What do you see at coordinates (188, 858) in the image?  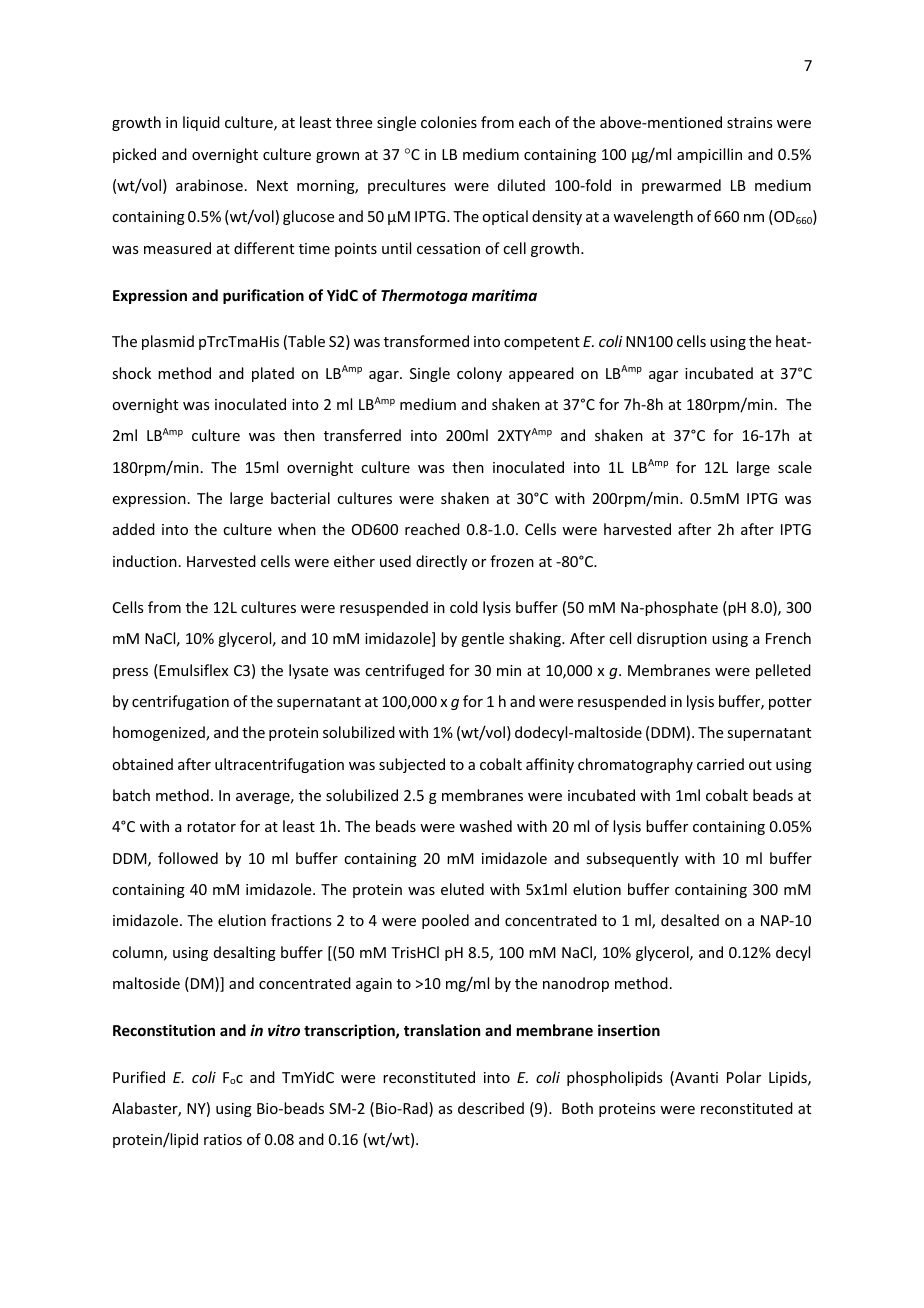 I see `followed` at bounding box center [188, 858].
